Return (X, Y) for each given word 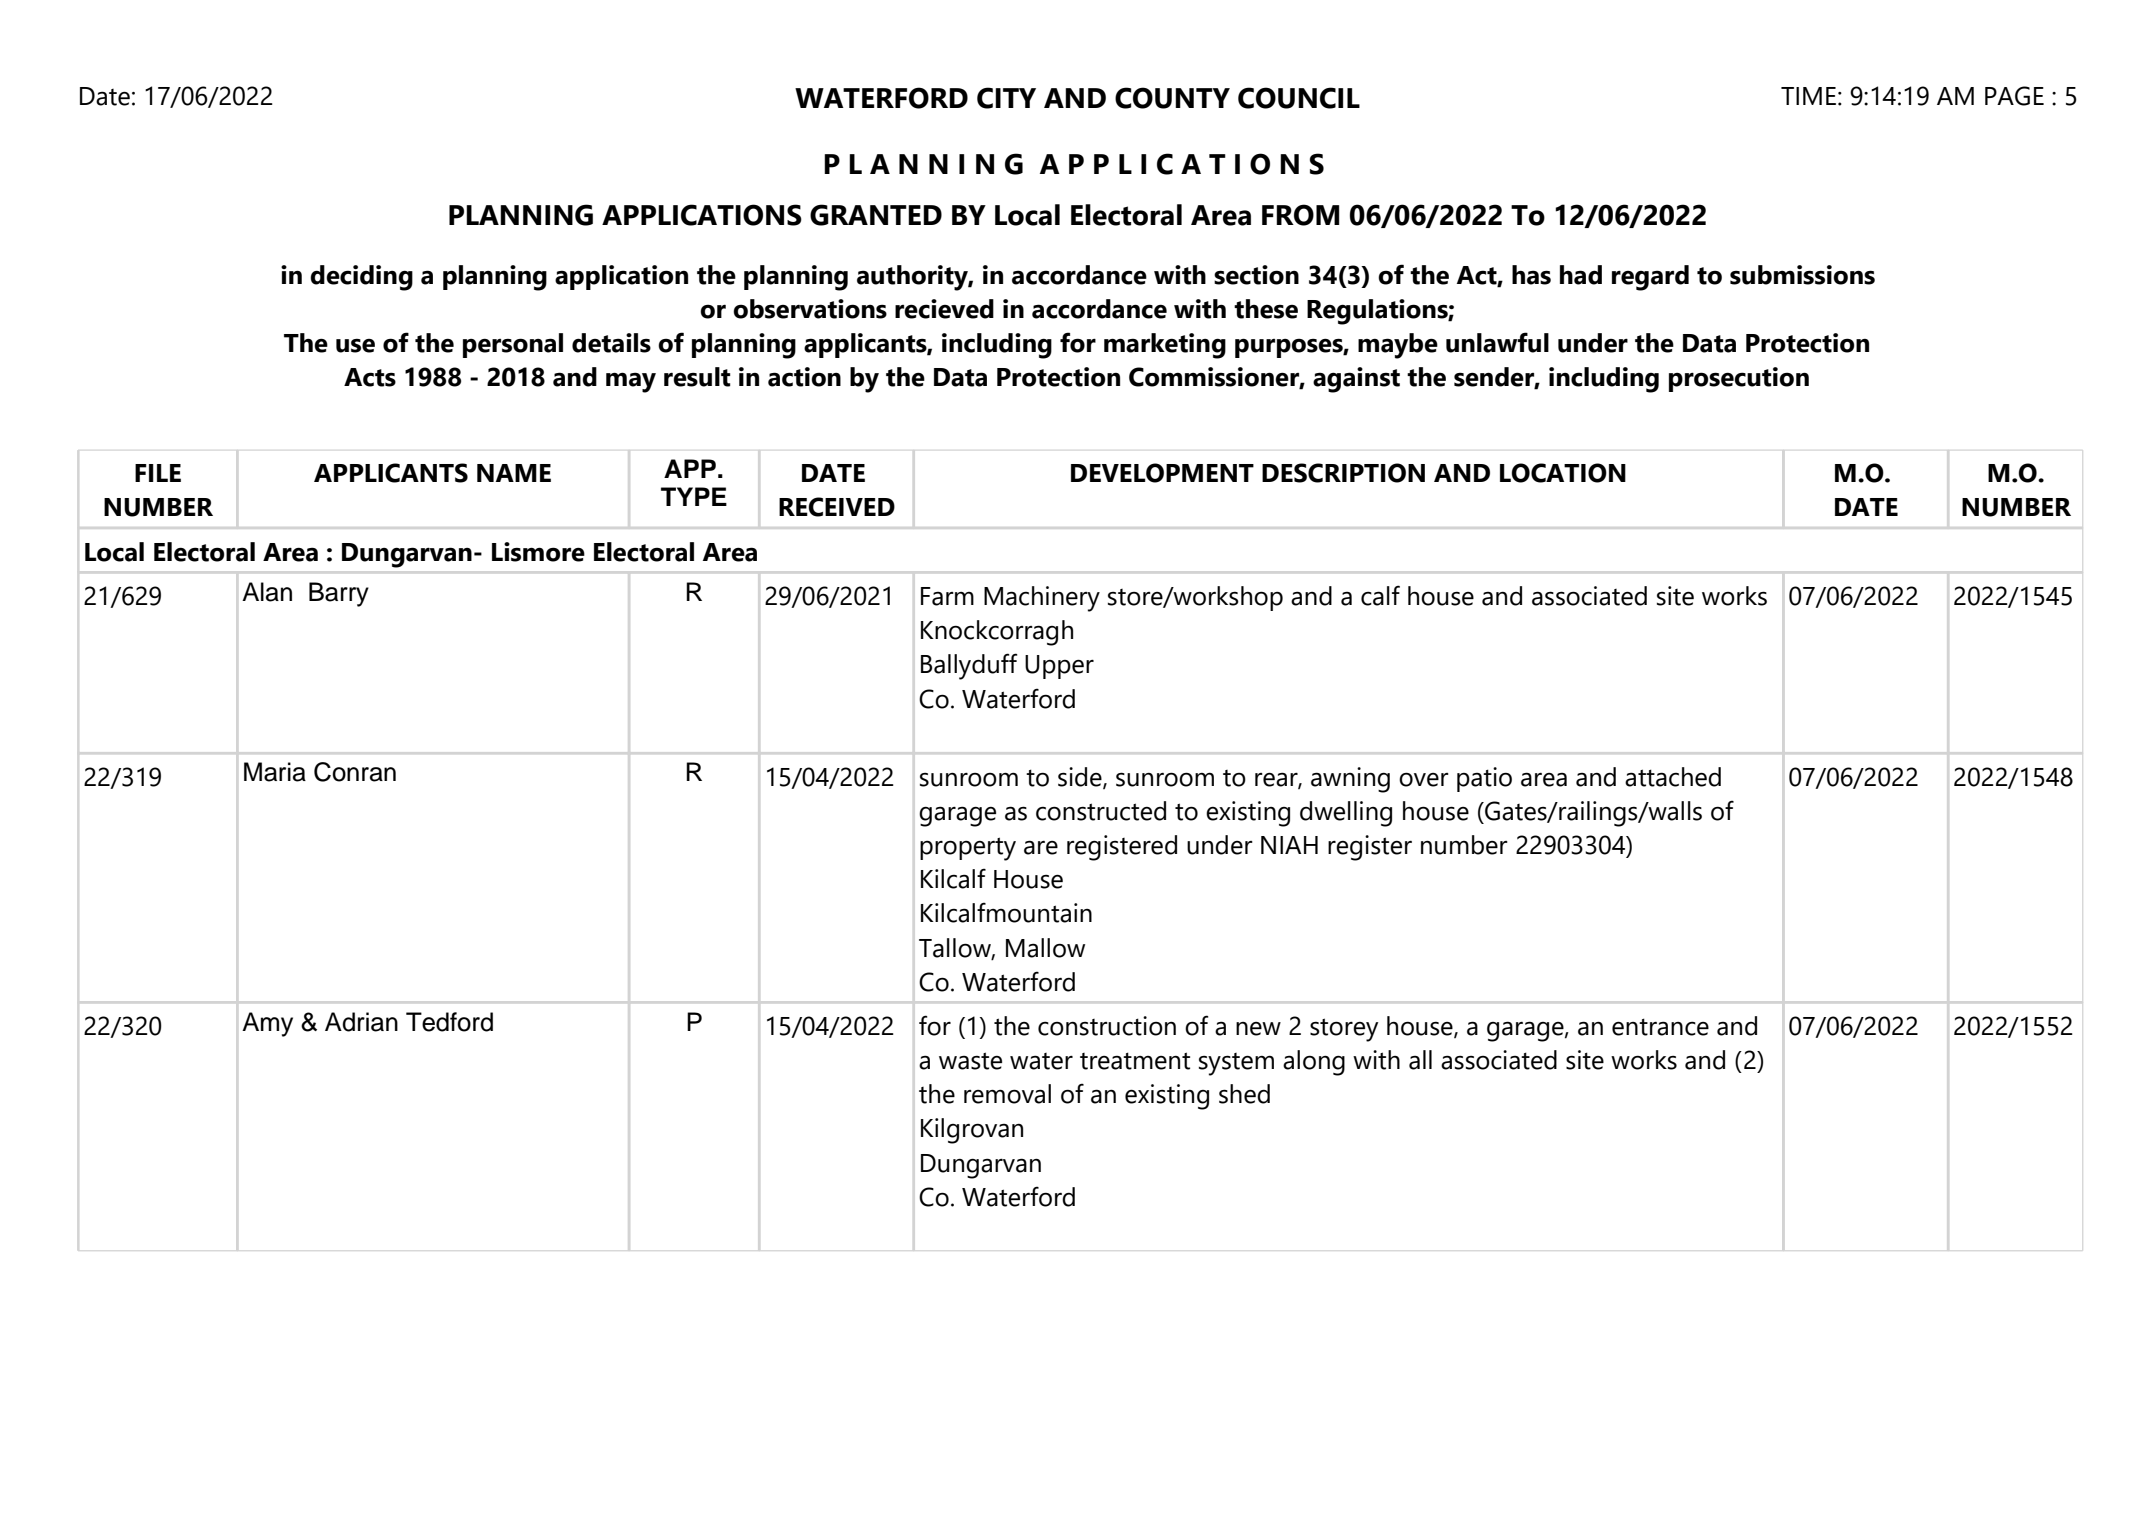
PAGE (2014, 96)
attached (1673, 777)
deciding (361, 278)
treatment (1135, 1061)
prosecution (1739, 379)
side (1081, 778)
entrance (1660, 1027)
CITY (1006, 98)
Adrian (361, 1022)
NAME (514, 473)
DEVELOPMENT (1162, 473)
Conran (355, 772)
